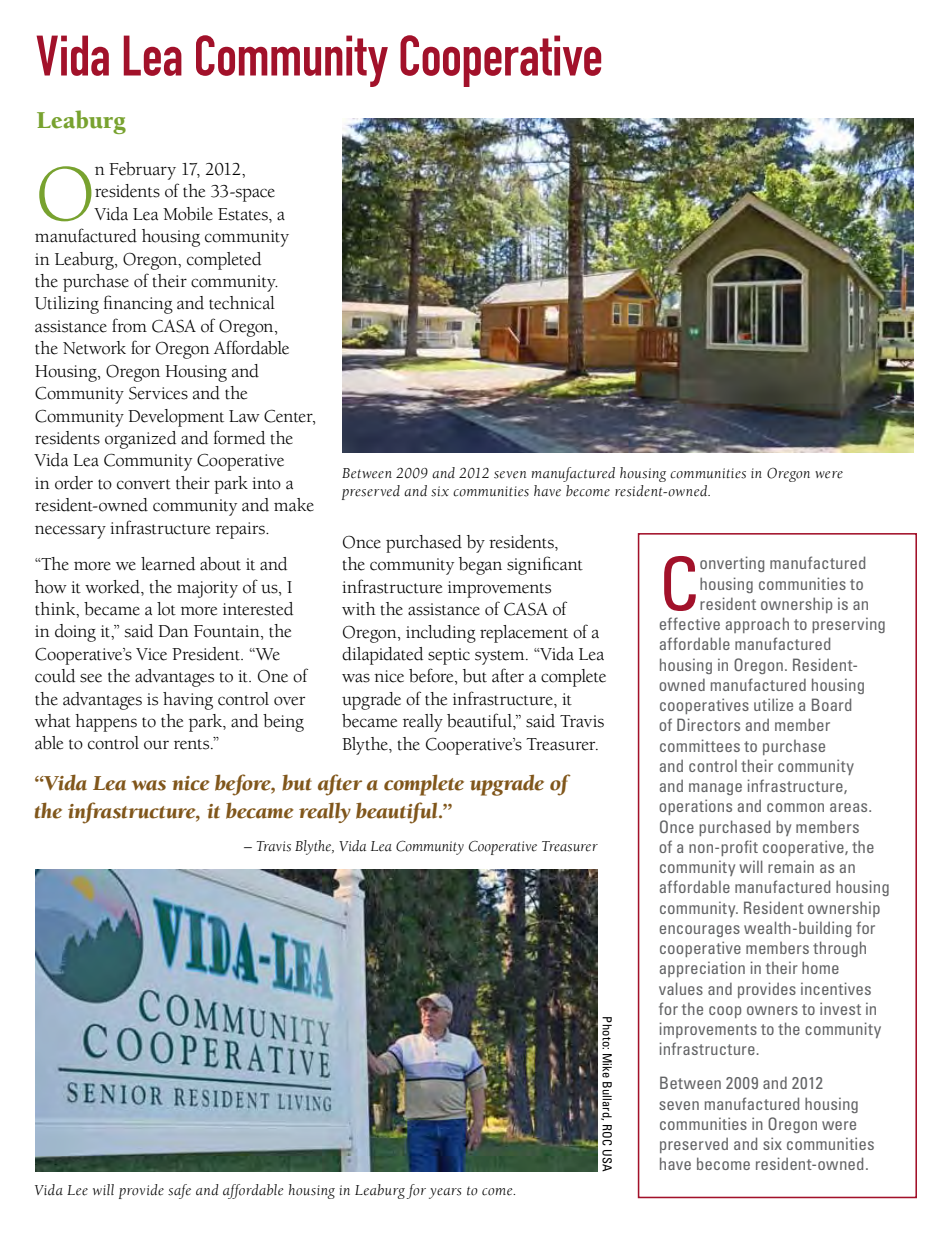  I want to click on safe, so click(179, 1191).
